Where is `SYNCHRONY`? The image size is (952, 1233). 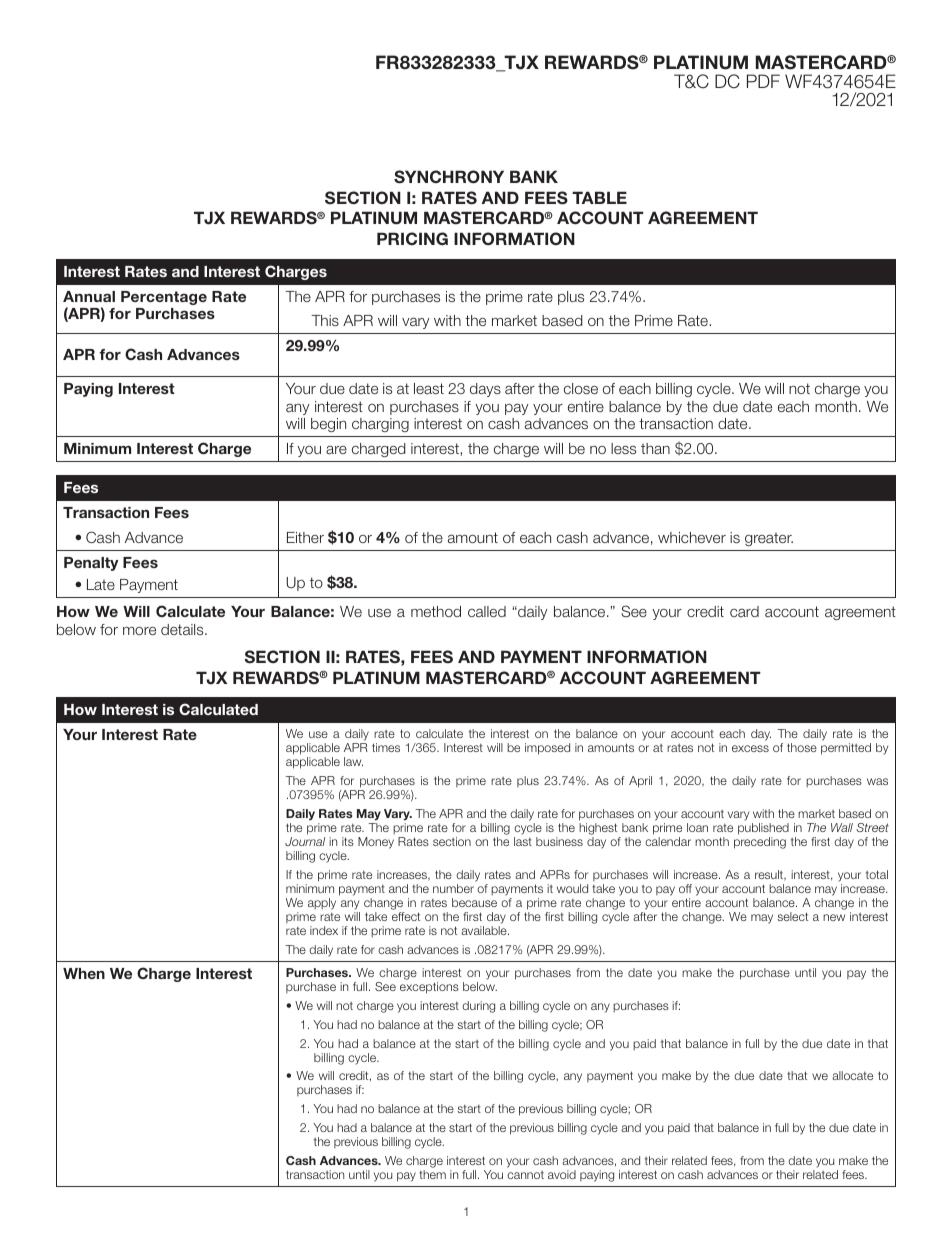
SYNCHRONY is located at coordinates (449, 177).
